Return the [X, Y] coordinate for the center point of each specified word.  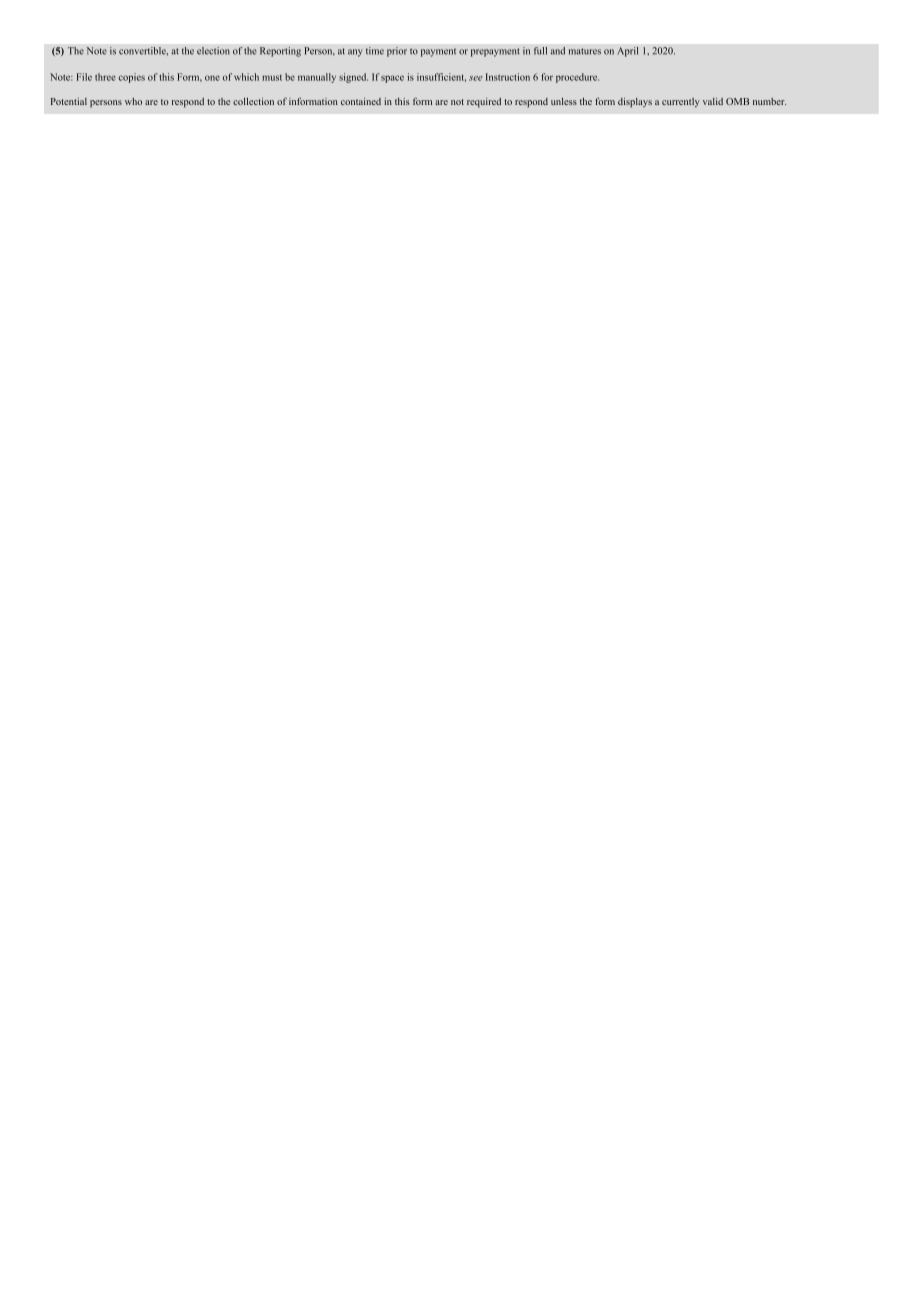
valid [713, 101]
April [627, 52]
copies [131, 78]
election [213, 51]
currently [681, 102]
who [133, 101]
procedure [577, 78]
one [212, 78]
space [392, 79]
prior [397, 52]
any [355, 53]
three [105, 77]
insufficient [441, 77]
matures [585, 51]
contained [361, 101]
